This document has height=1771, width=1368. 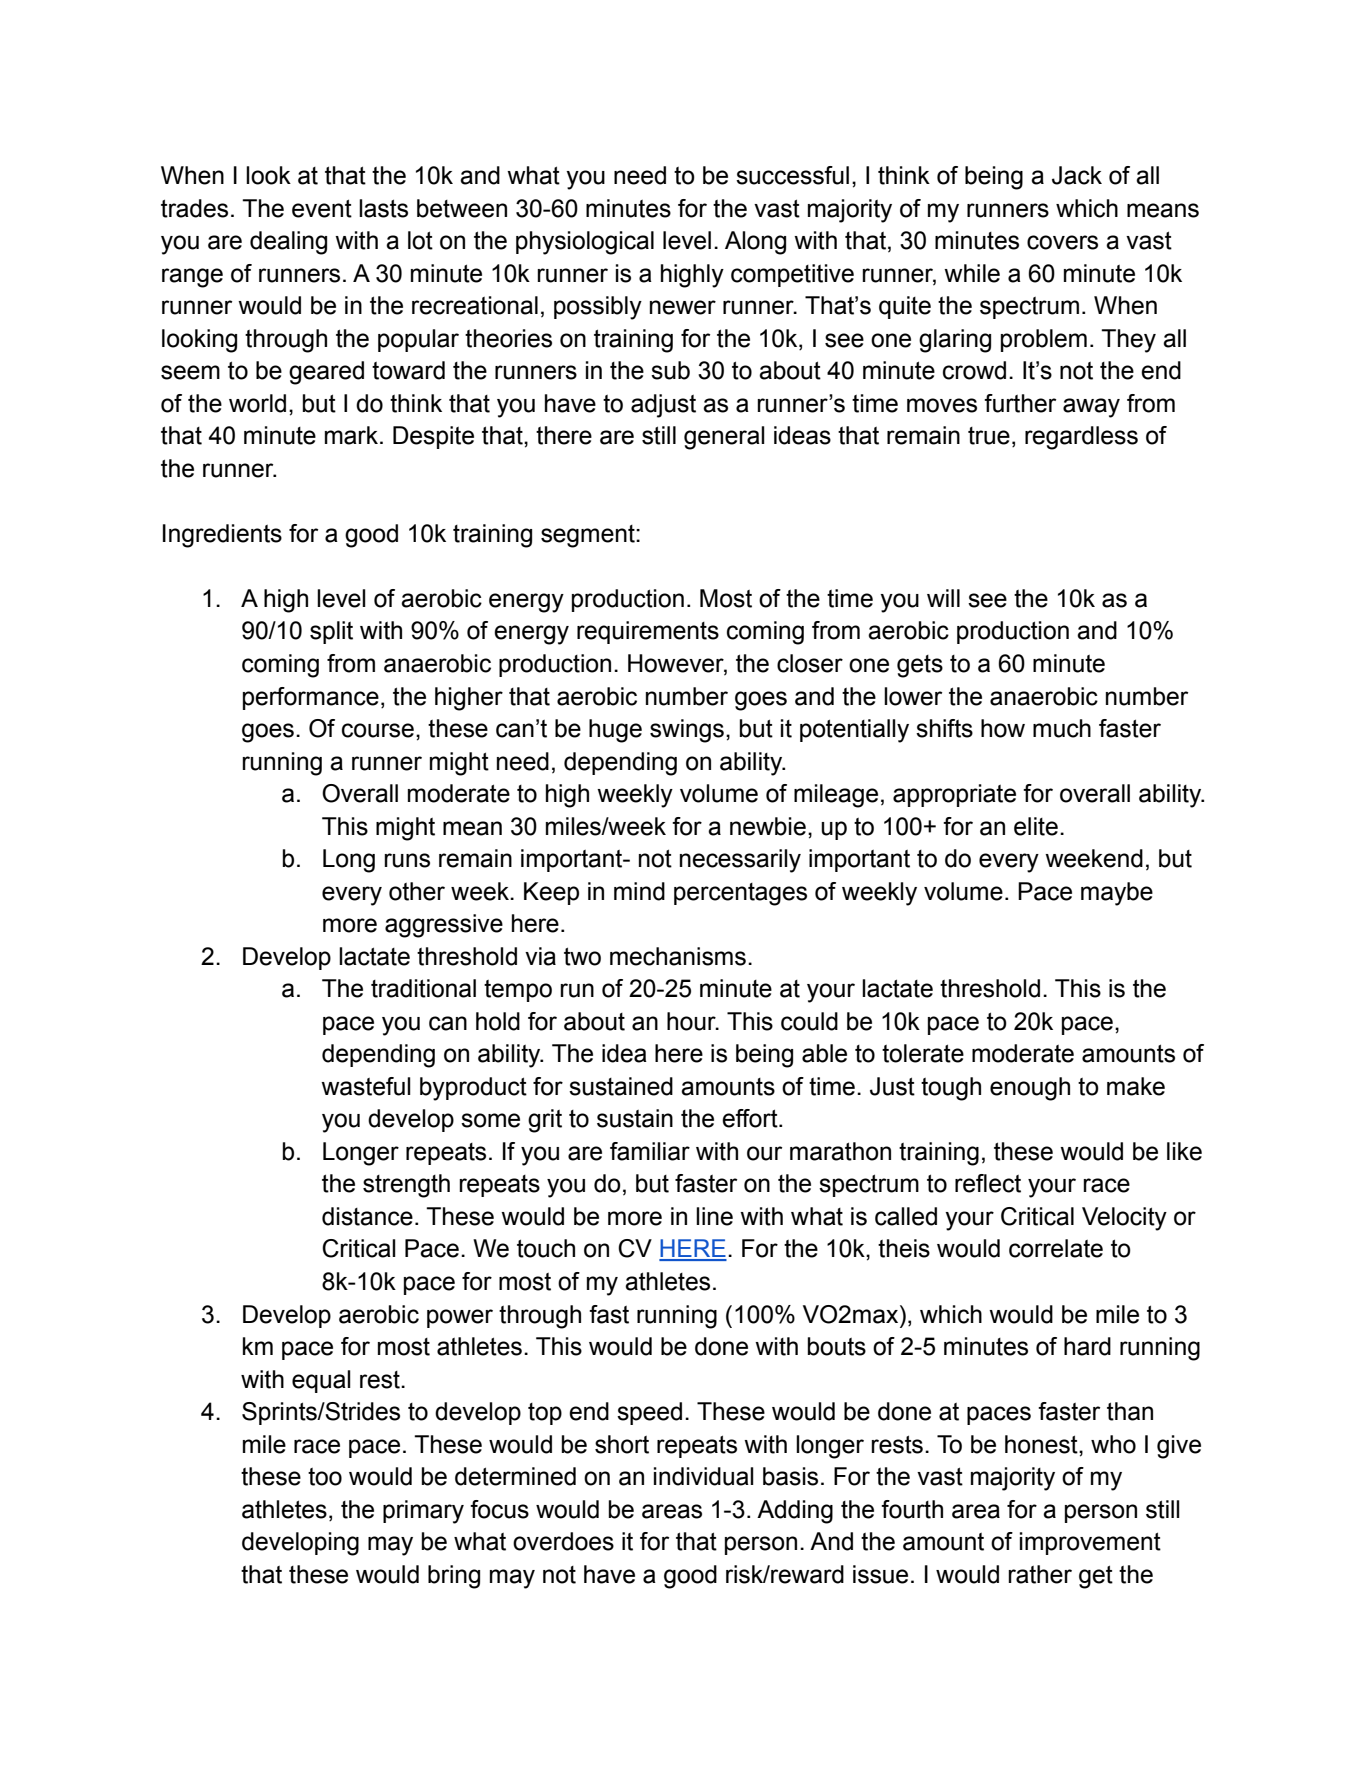 I want to click on split, so click(x=331, y=632).
